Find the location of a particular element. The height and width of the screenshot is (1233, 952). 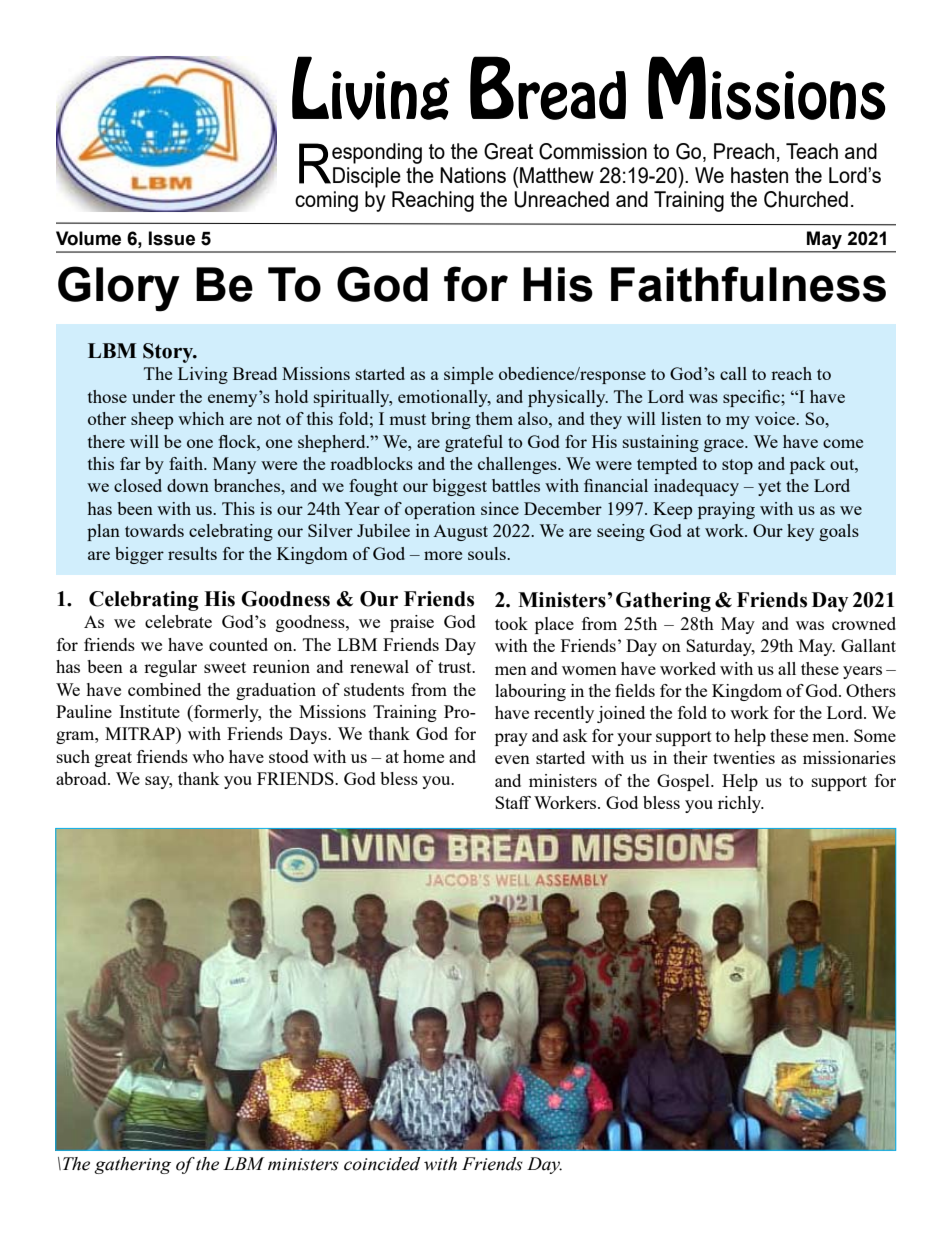

richly is located at coordinates (741, 804).
